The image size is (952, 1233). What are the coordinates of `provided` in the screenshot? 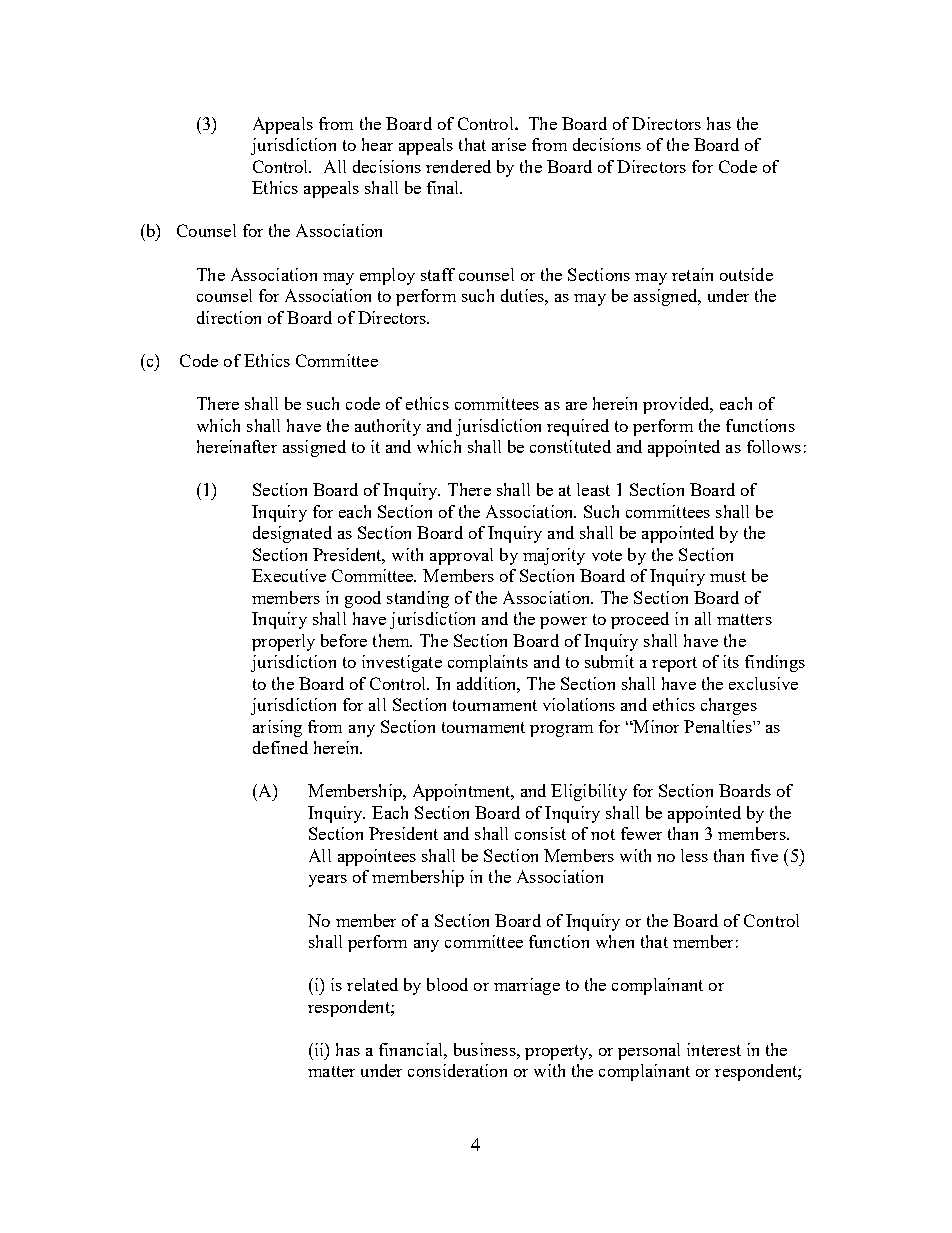 It's located at (677, 405).
